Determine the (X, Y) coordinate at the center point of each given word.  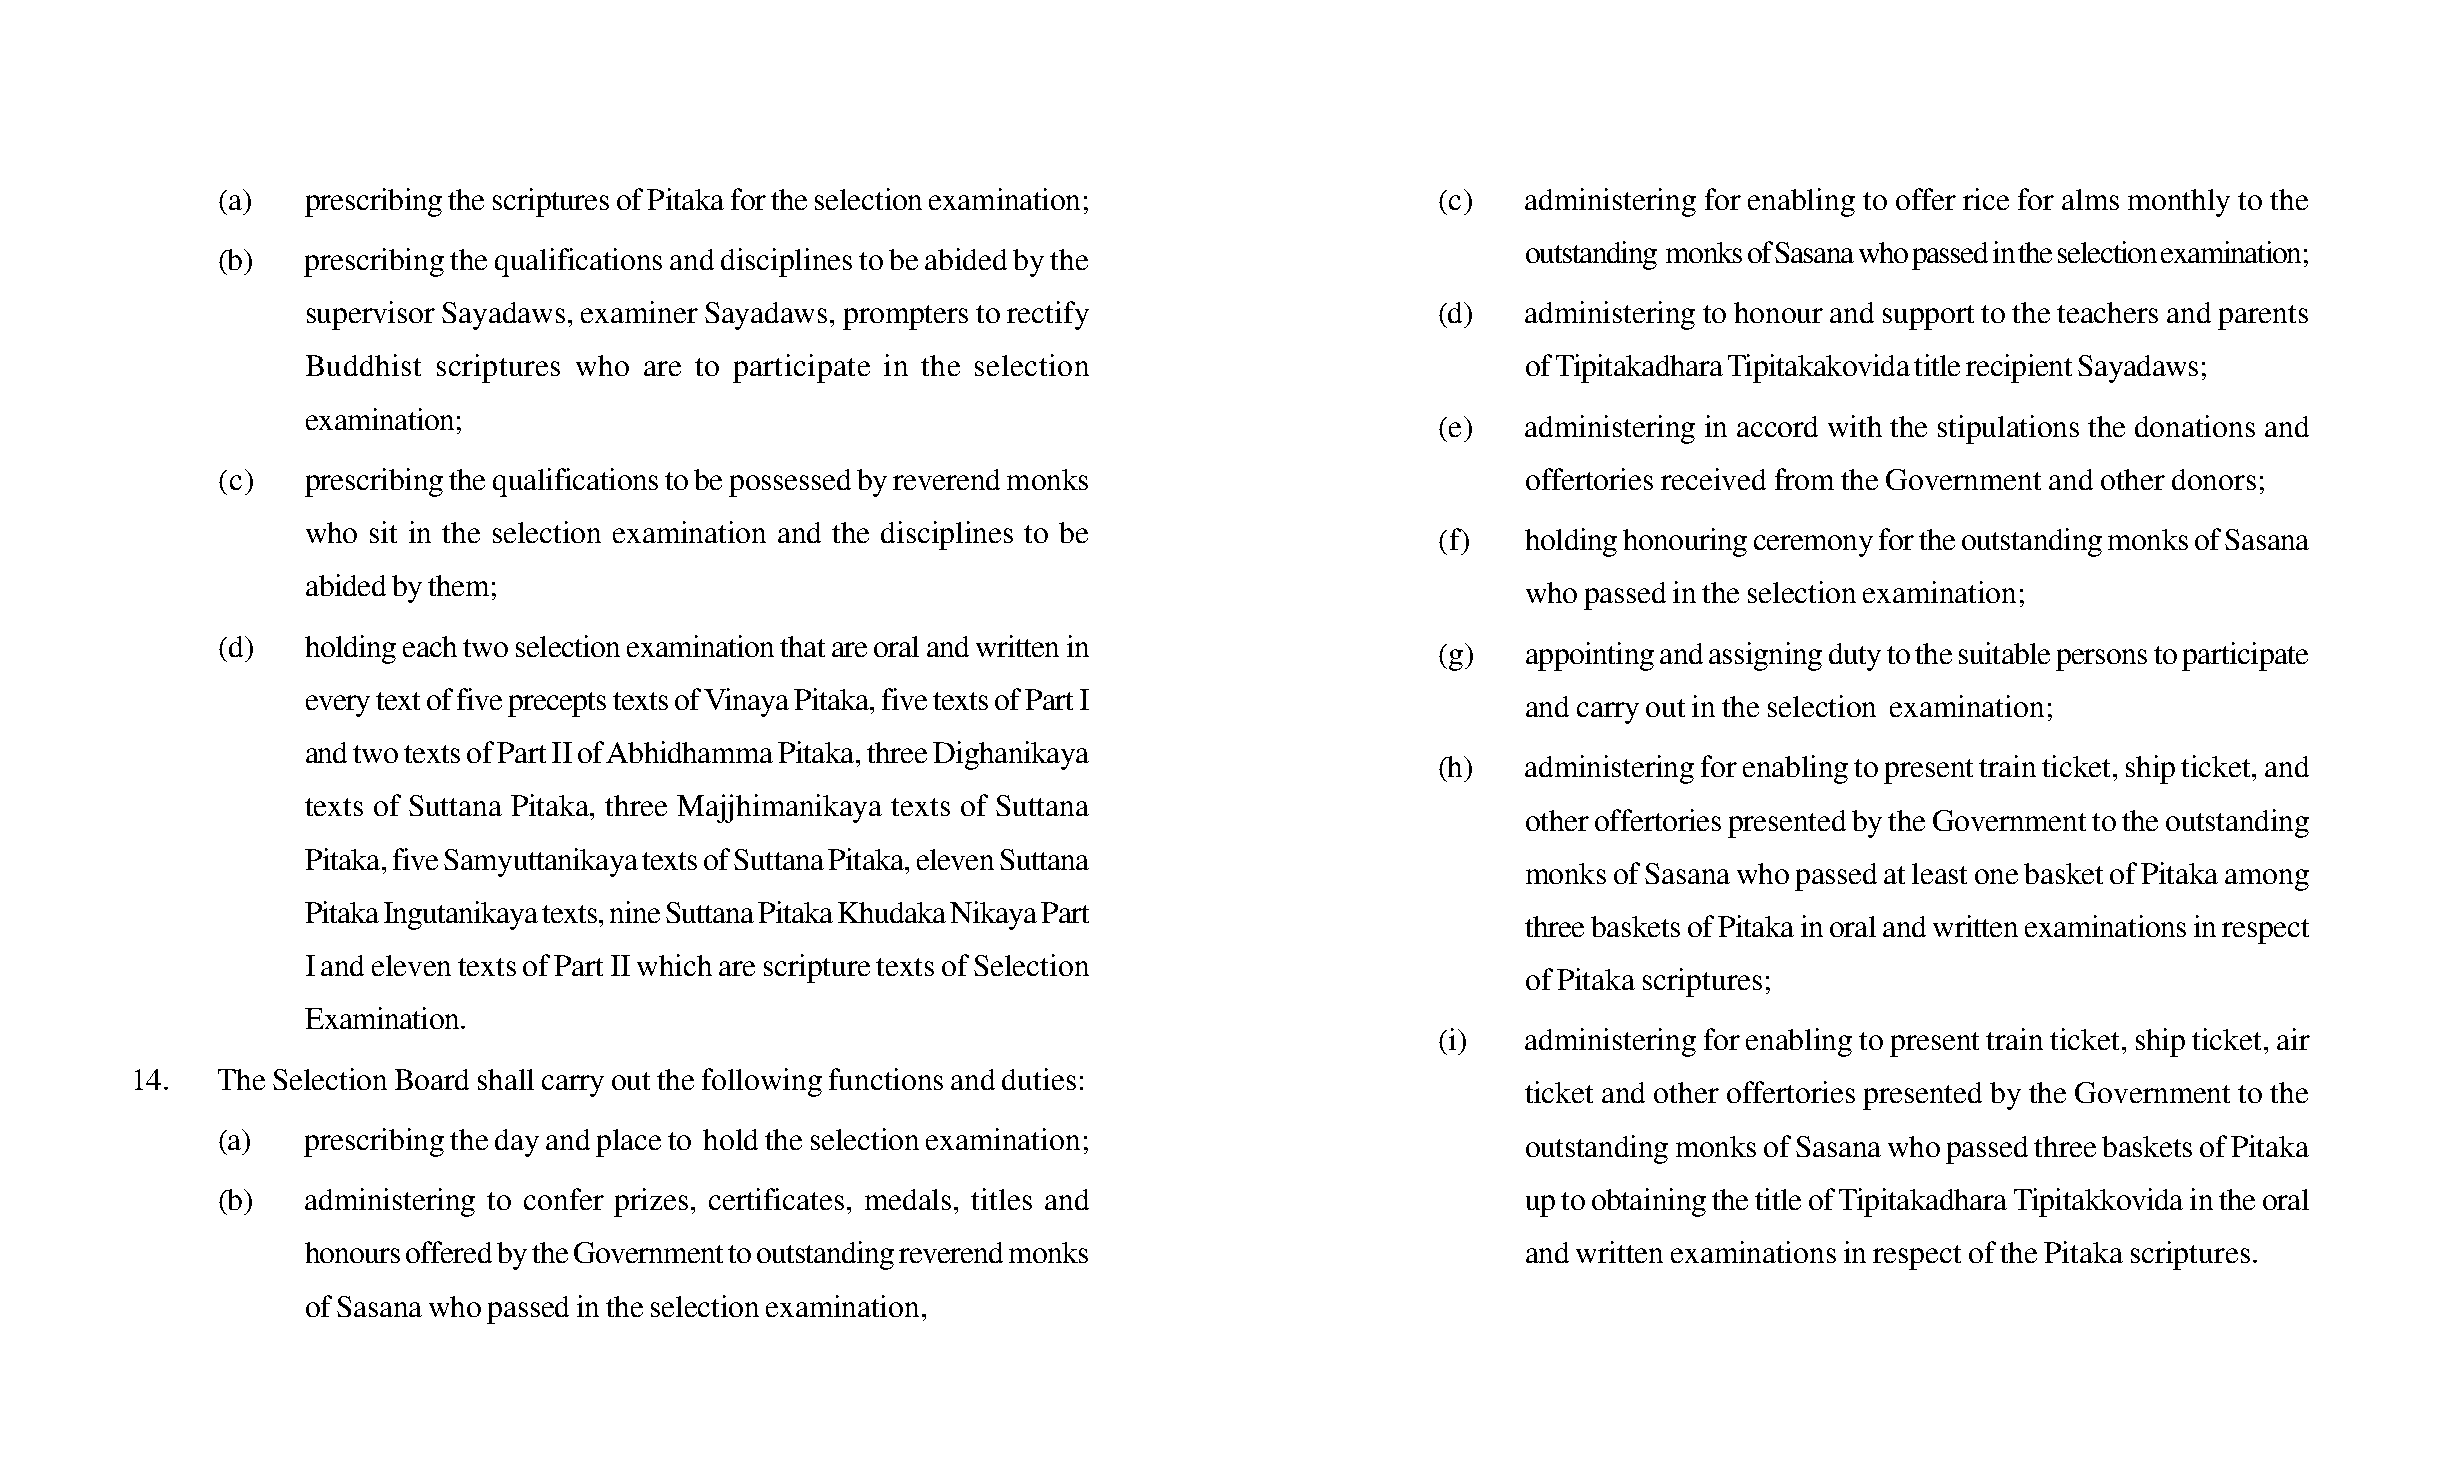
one (1996, 876)
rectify (1048, 315)
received (1713, 479)
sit (383, 532)
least (1939, 873)
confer (564, 1199)
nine (635, 912)
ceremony (1813, 546)
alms (2090, 199)
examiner (639, 312)
